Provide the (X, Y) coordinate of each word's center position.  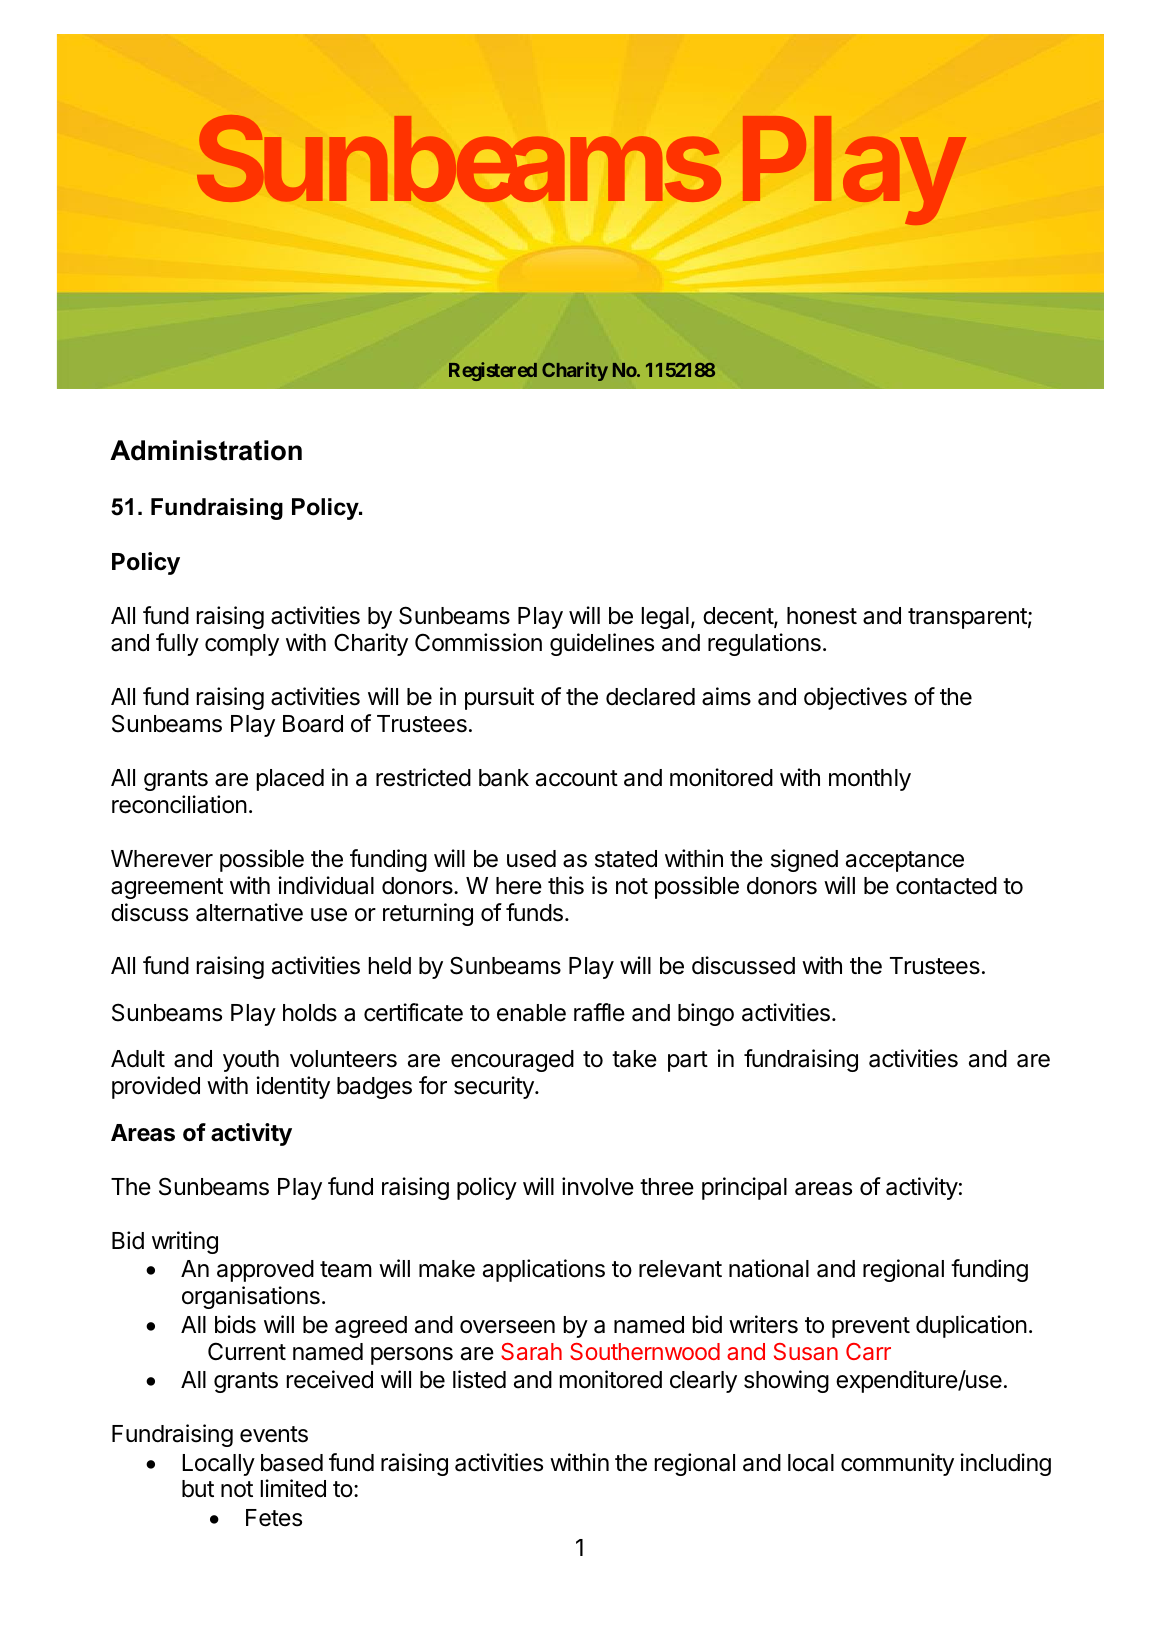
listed (479, 1379)
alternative (249, 912)
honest (822, 616)
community (897, 1464)
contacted (946, 886)
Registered (493, 371)
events (274, 1434)
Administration (206, 450)
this (566, 885)
